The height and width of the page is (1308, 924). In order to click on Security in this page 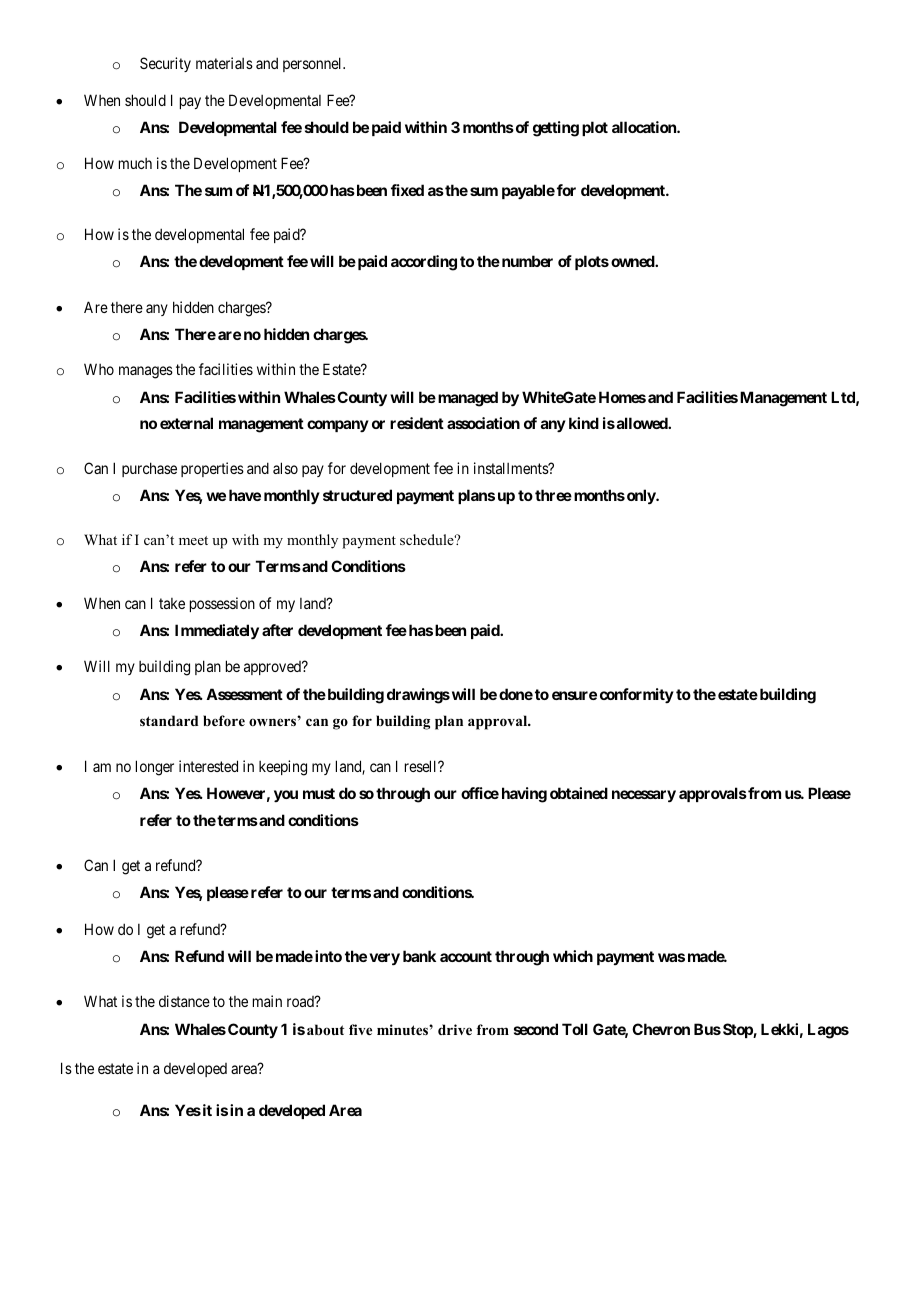, I will do `click(165, 64)`.
